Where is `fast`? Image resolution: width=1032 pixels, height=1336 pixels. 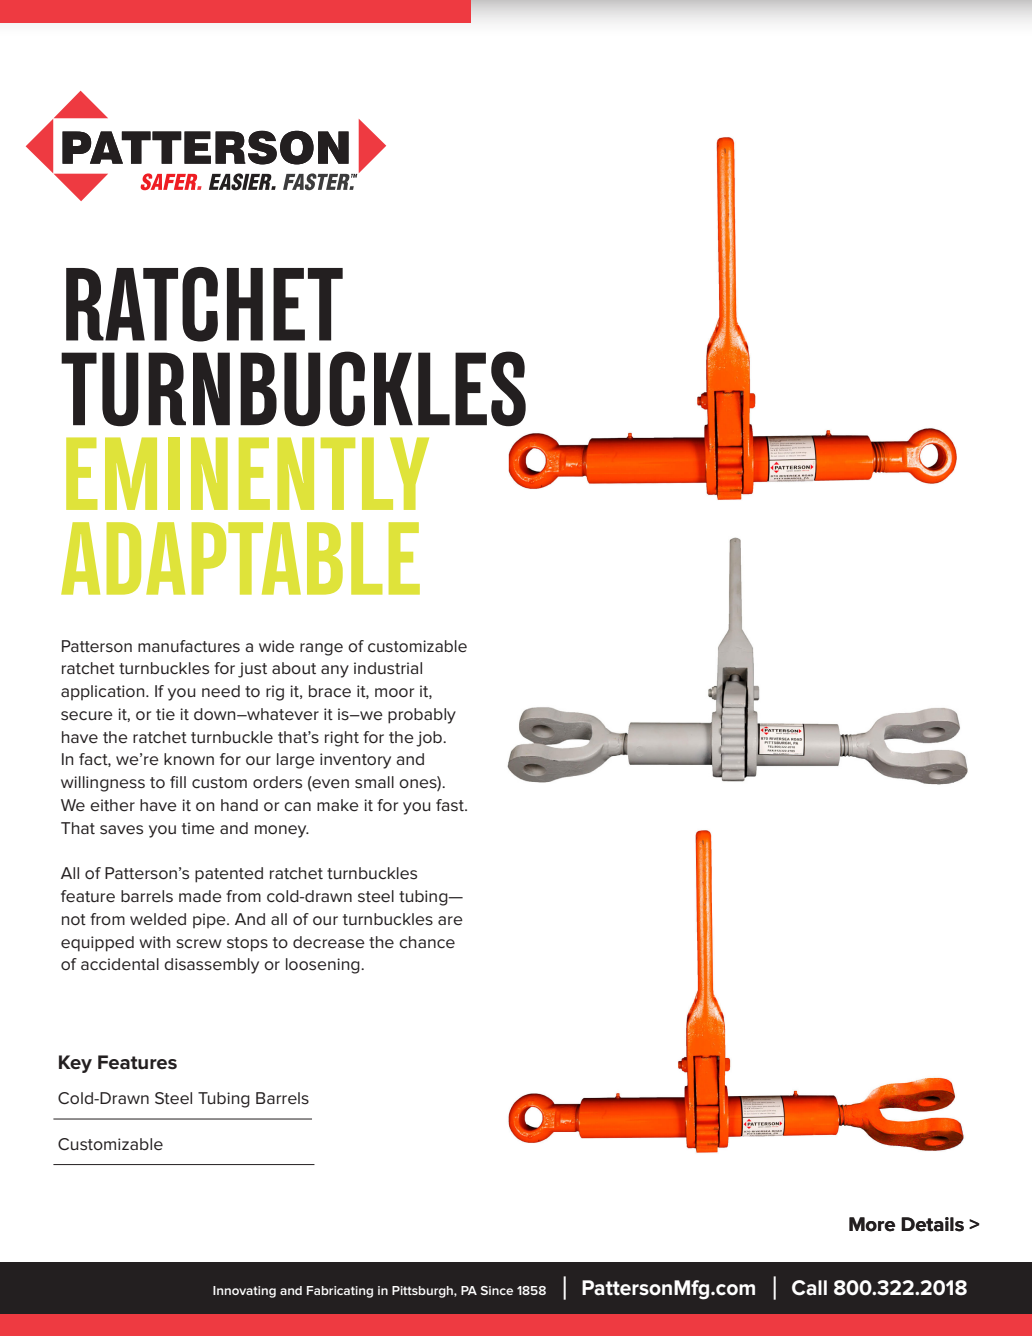 fast is located at coordinates (451, 805).
